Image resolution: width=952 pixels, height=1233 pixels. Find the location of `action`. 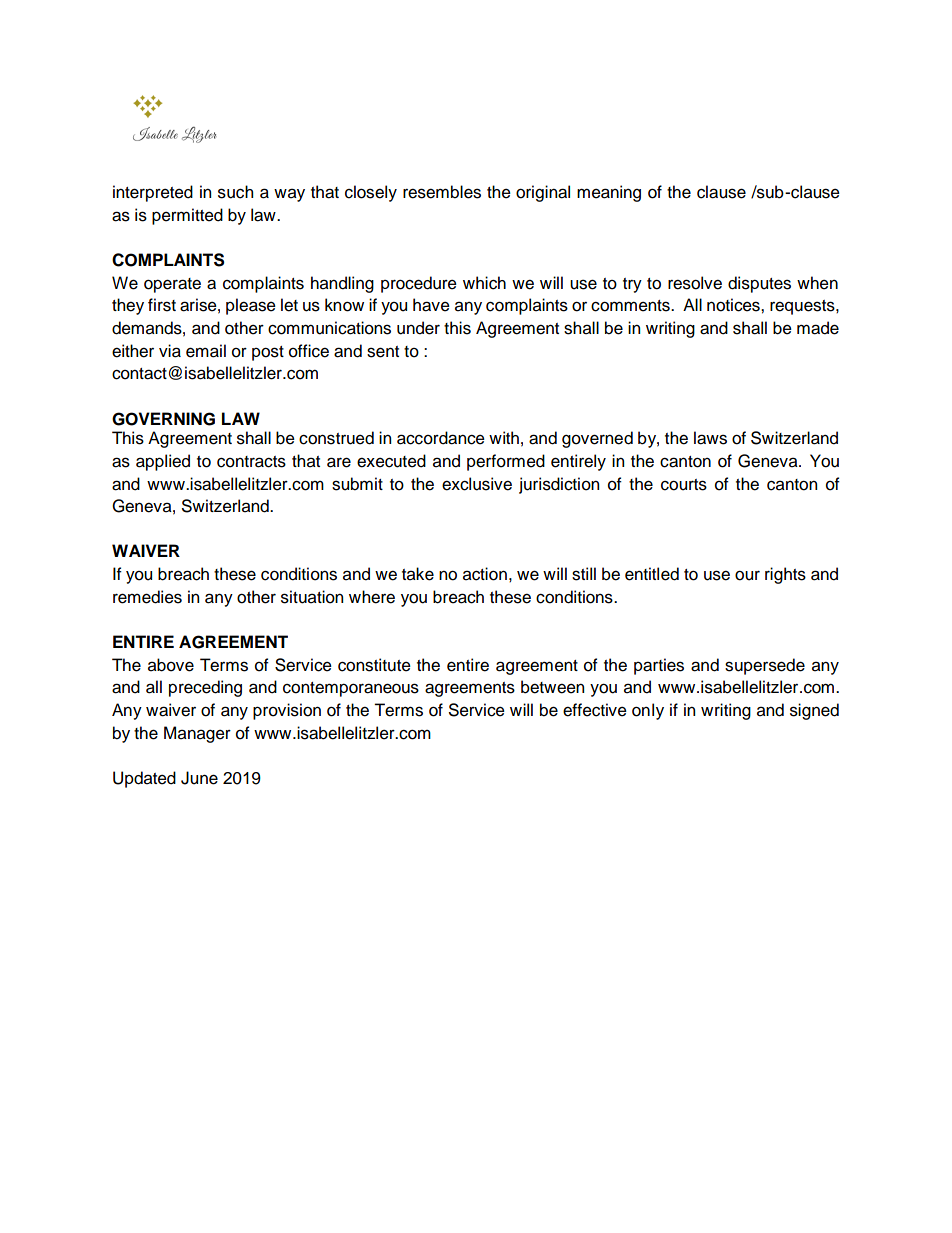

action is located at coordinates (485, 574).
